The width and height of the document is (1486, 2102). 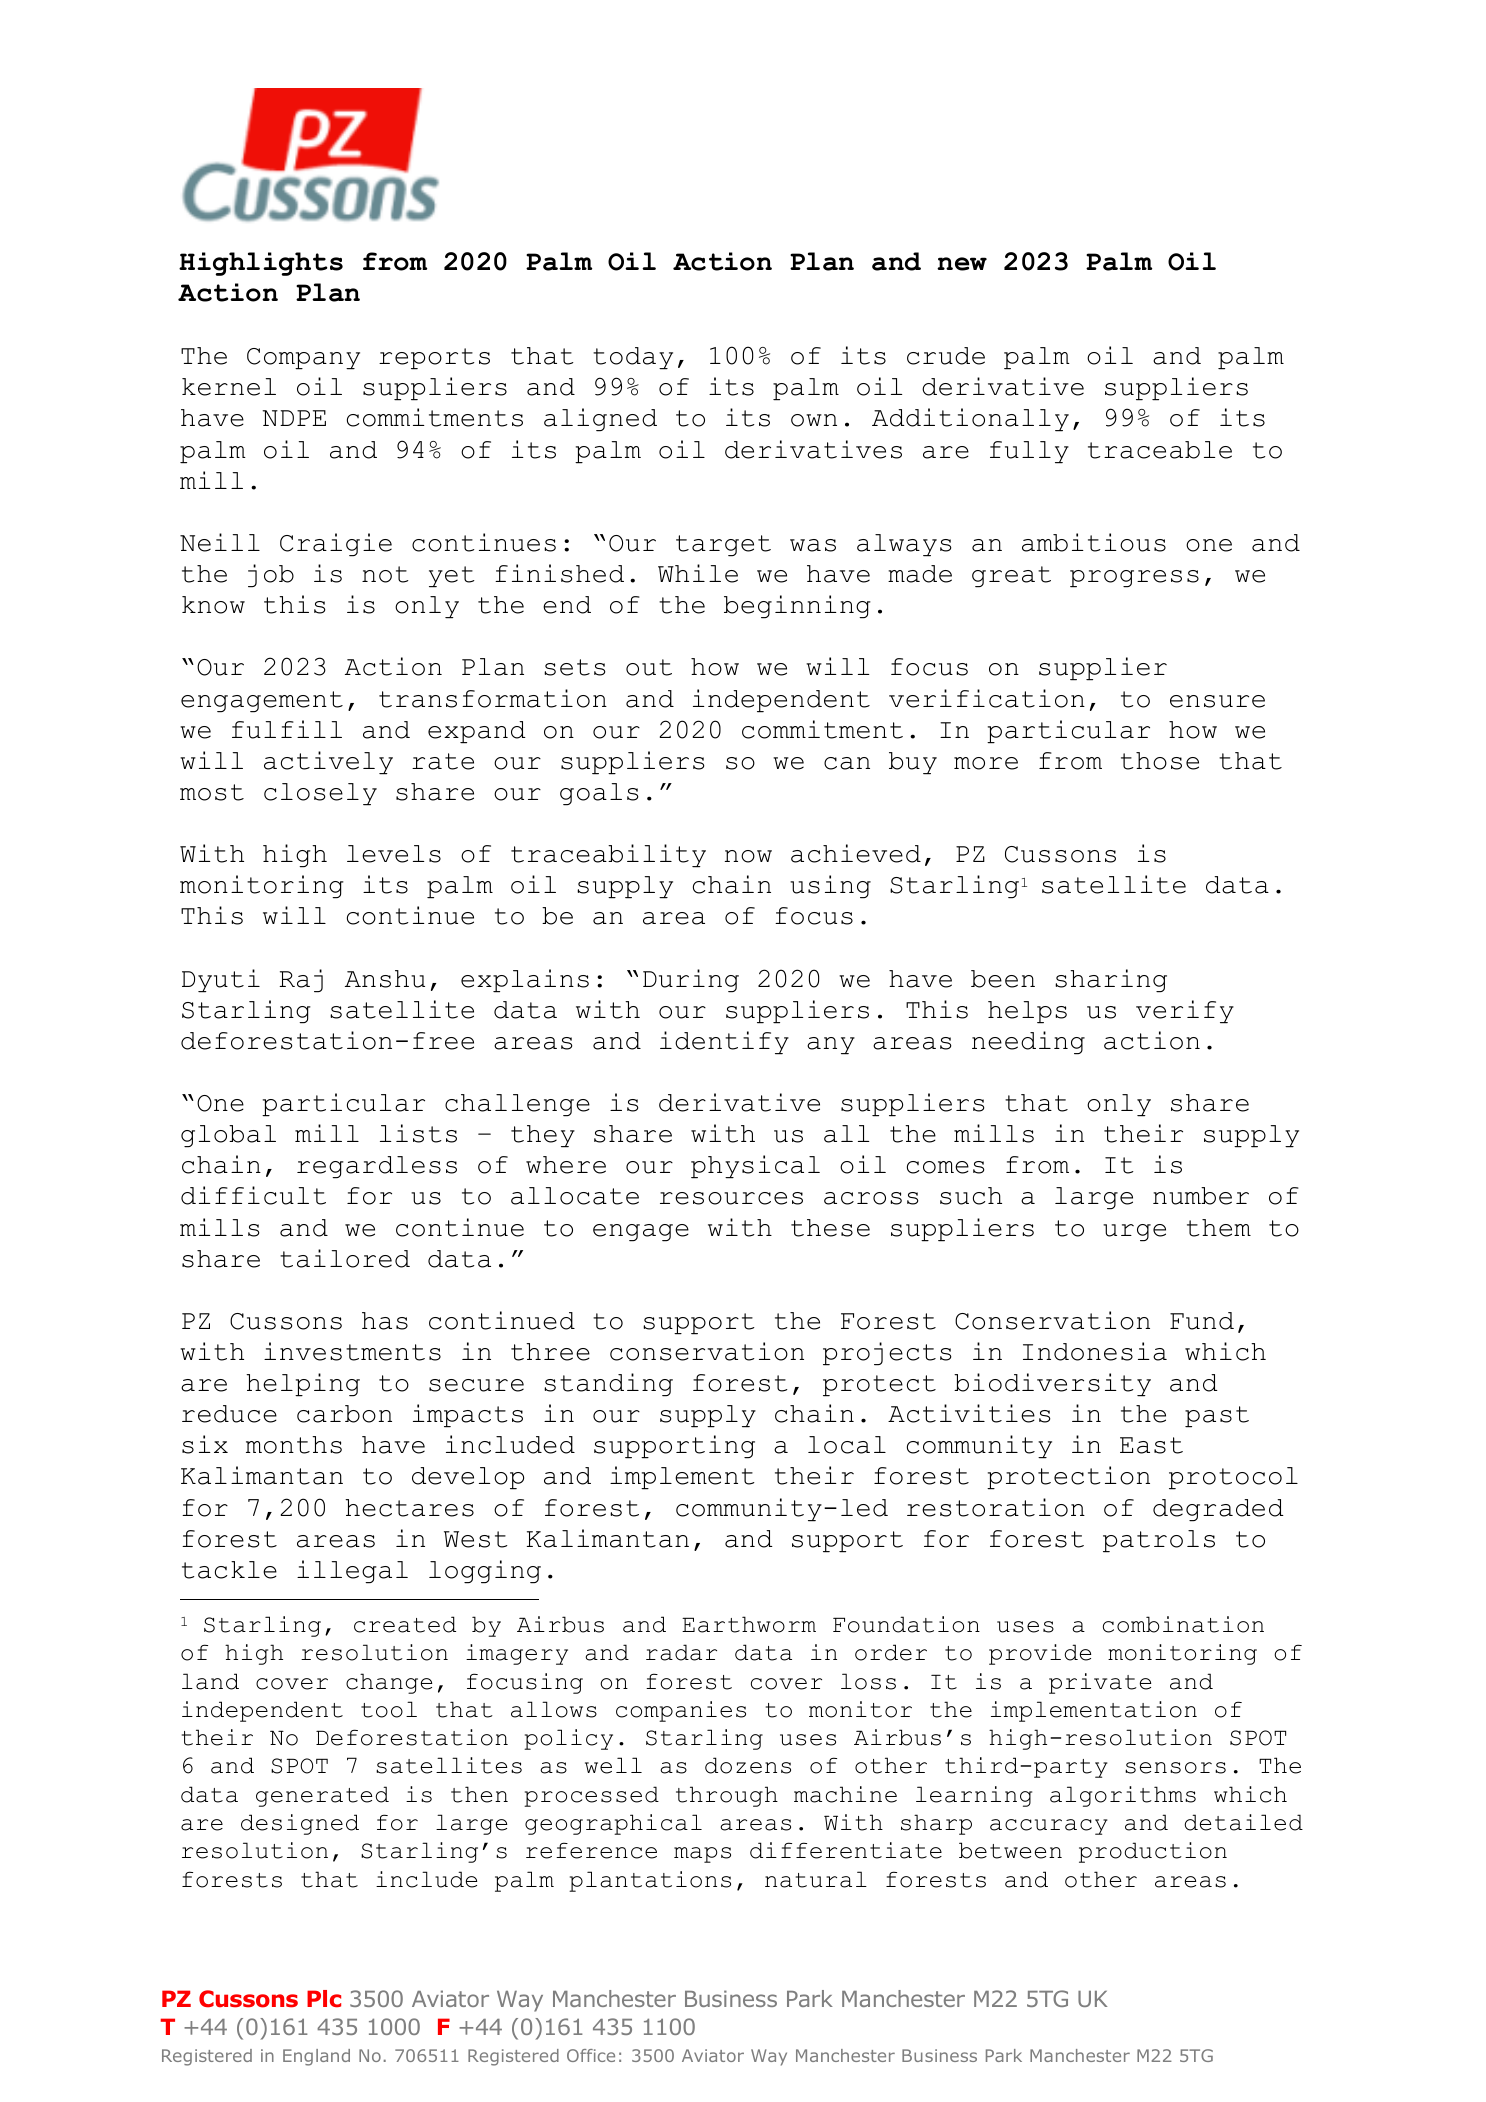 I want to click on regardless, so click(x=377, y=1167).
